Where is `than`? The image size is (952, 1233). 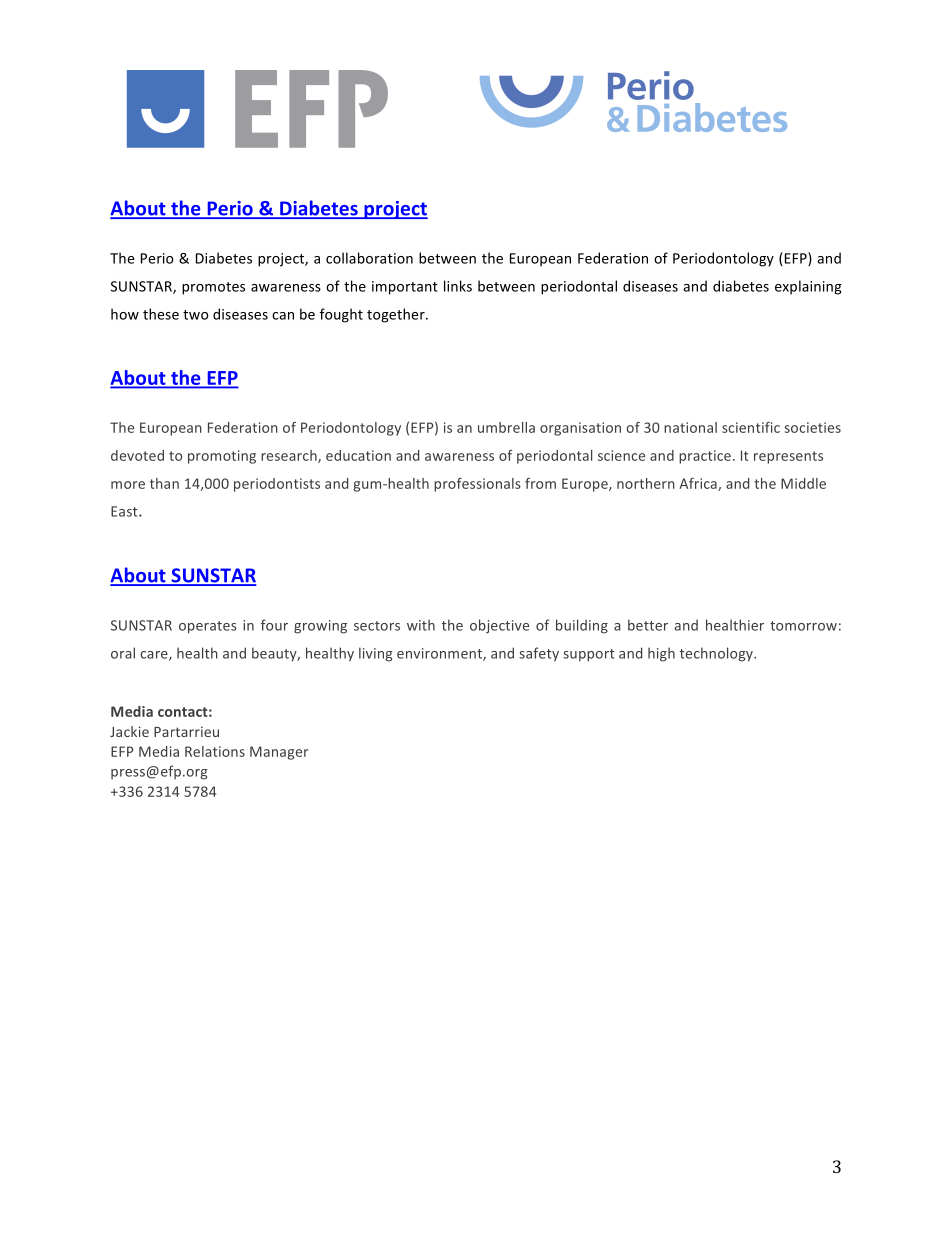
than is located at coordinates (164, 483).
